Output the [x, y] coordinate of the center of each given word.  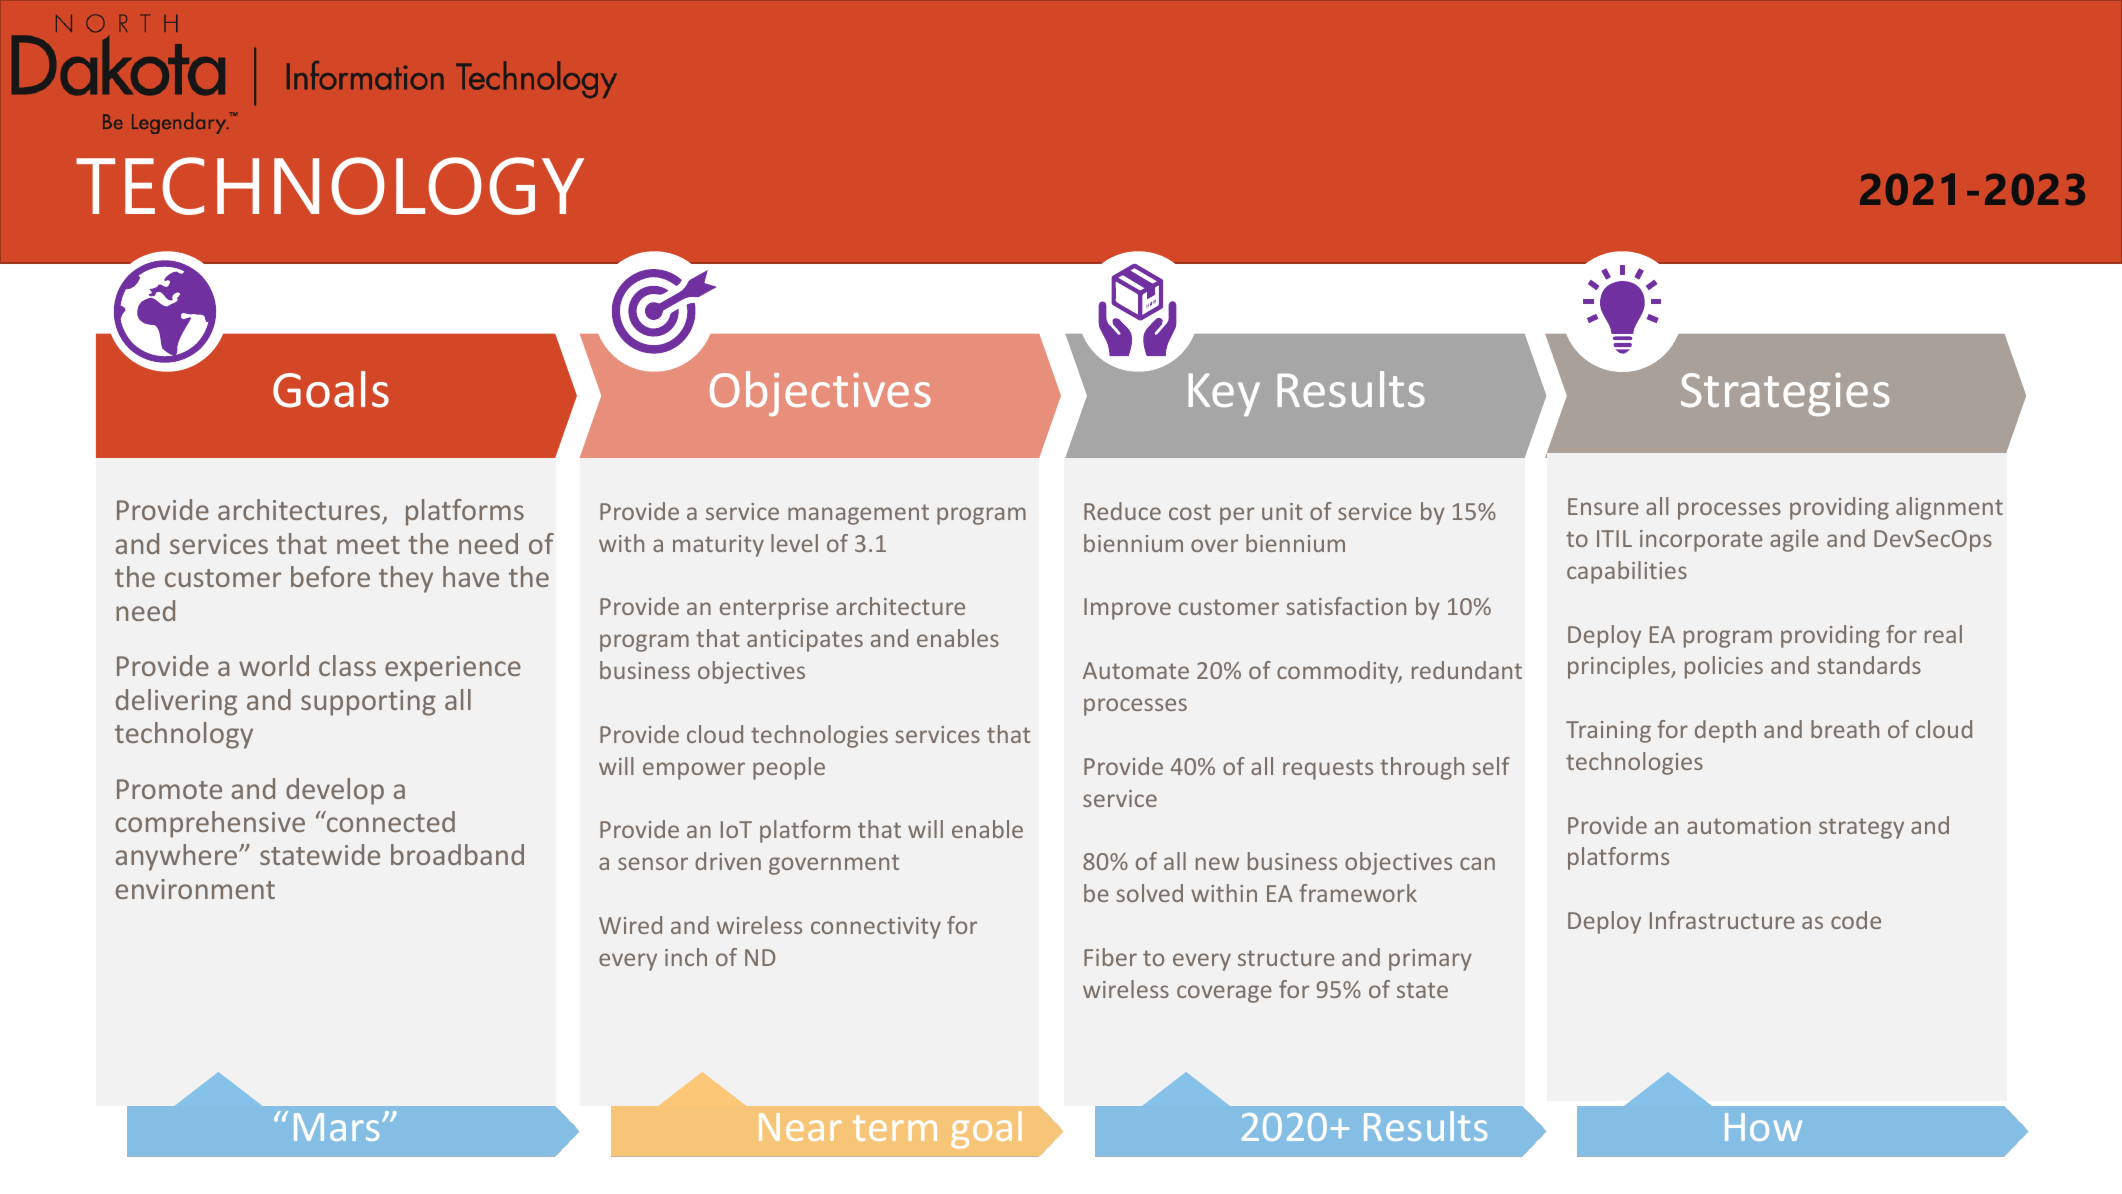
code [1856, 920]
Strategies [1785, 394]
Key [1224, 394]
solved [1149, 893]
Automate [1136, 670]
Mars [338, 1127]
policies [1724, 667]
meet [368, 545]
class [347, 665]
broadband [457, 854]
